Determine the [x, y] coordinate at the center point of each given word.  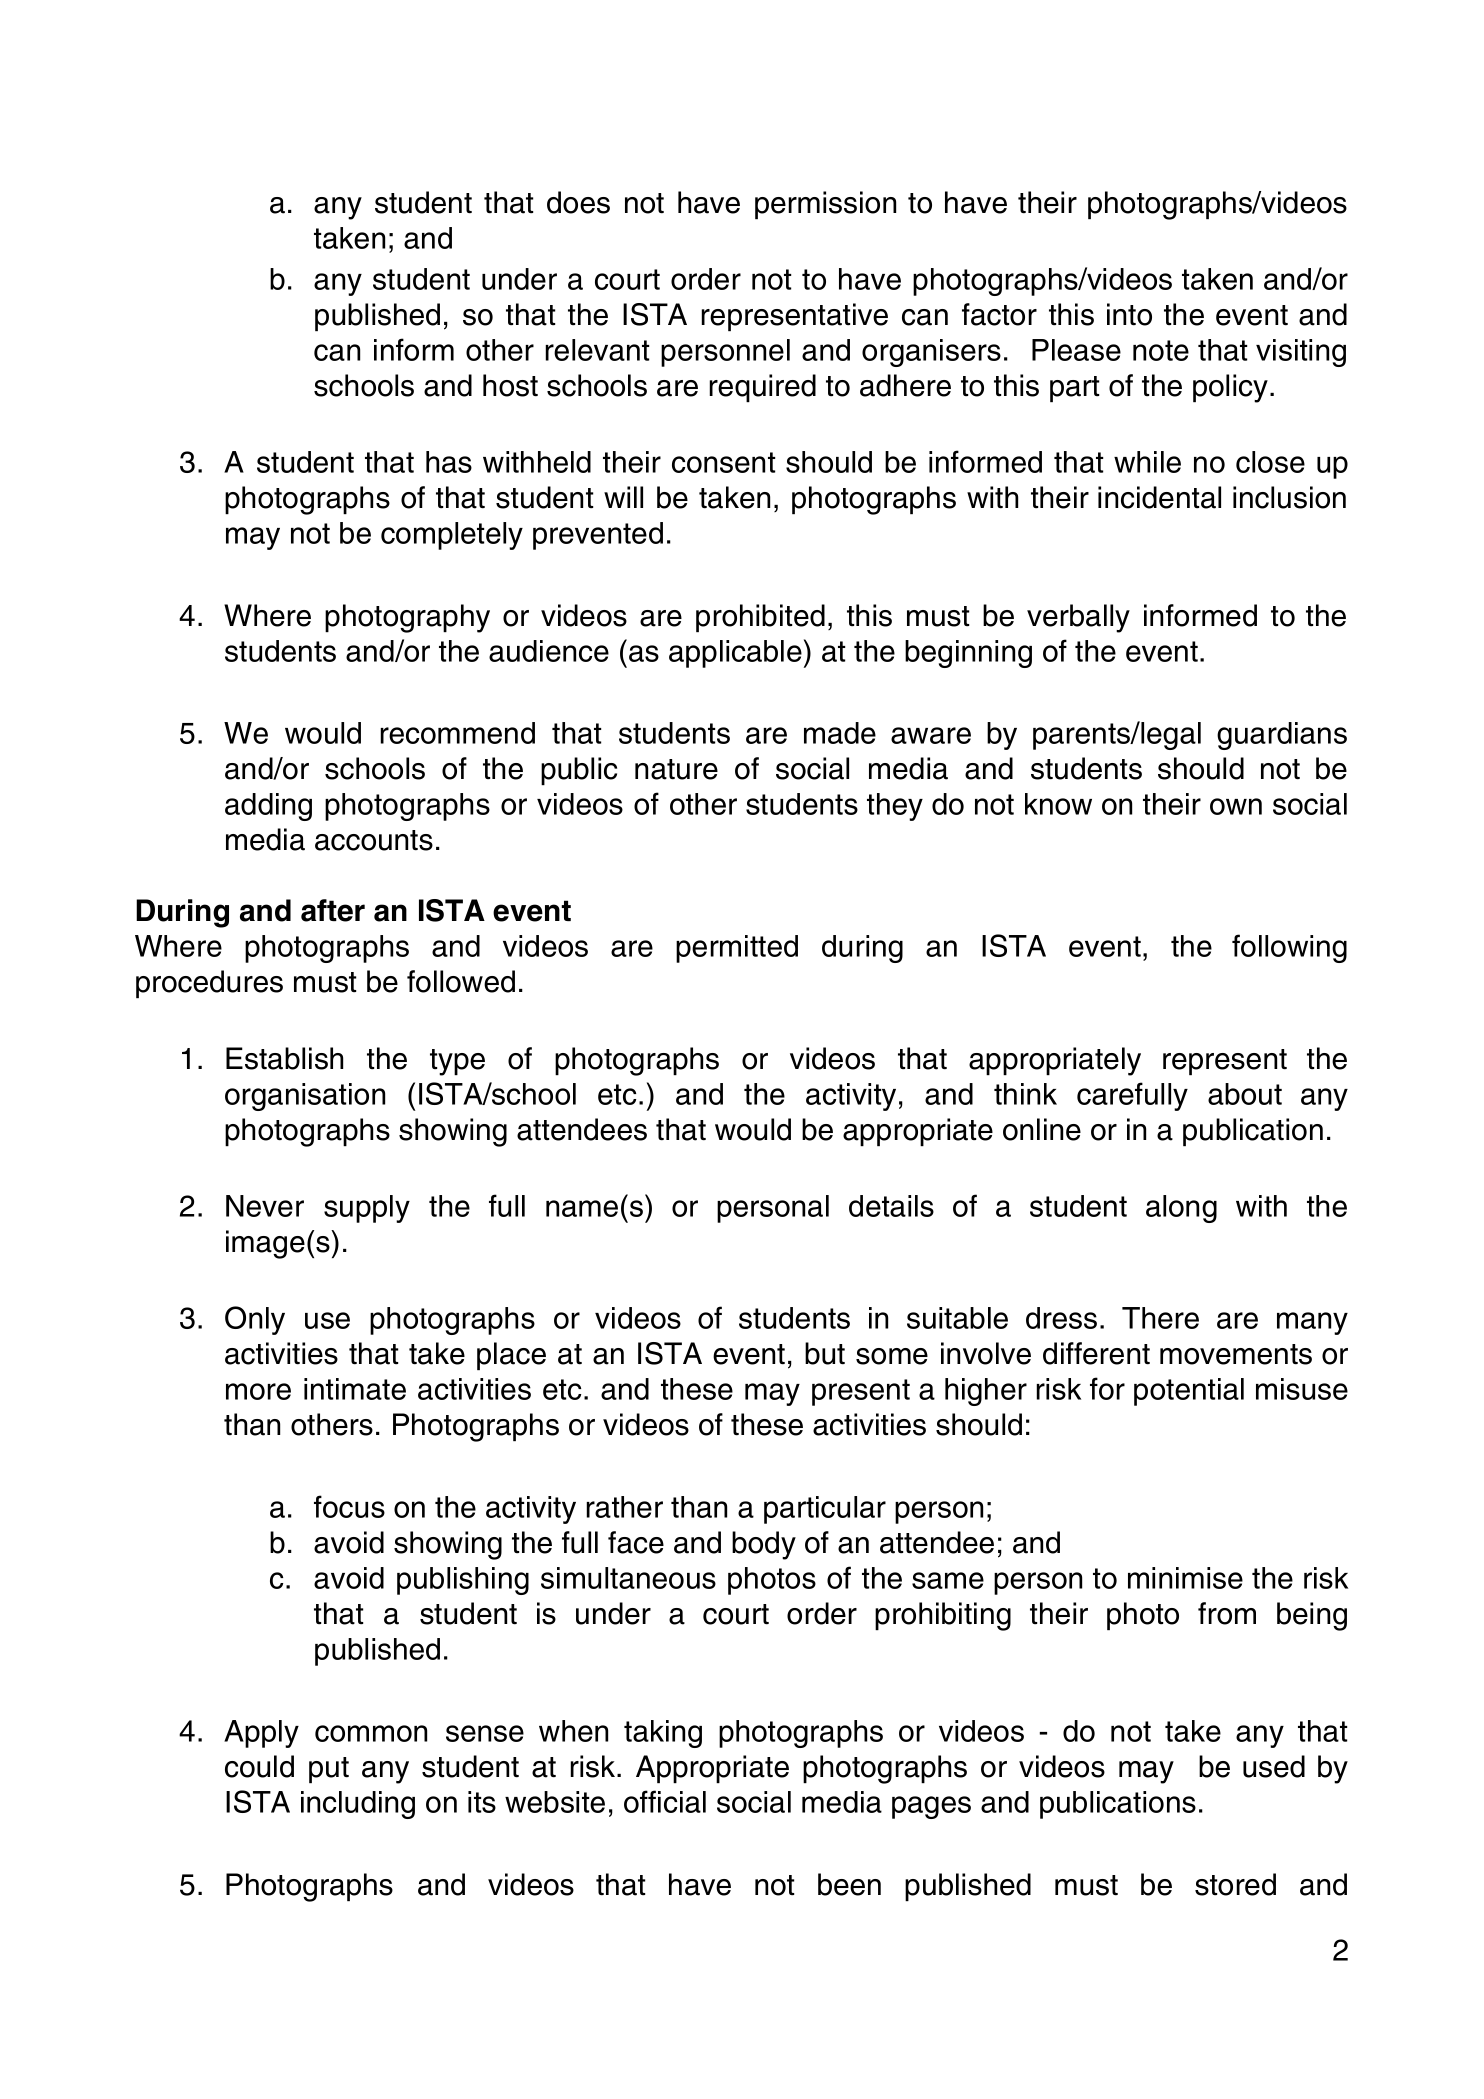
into [1129, 314]
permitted [737, 949]
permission [825, 205]
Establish [284, 1058]
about [1245, 1094]
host [510, 385]
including [358, 1805]
